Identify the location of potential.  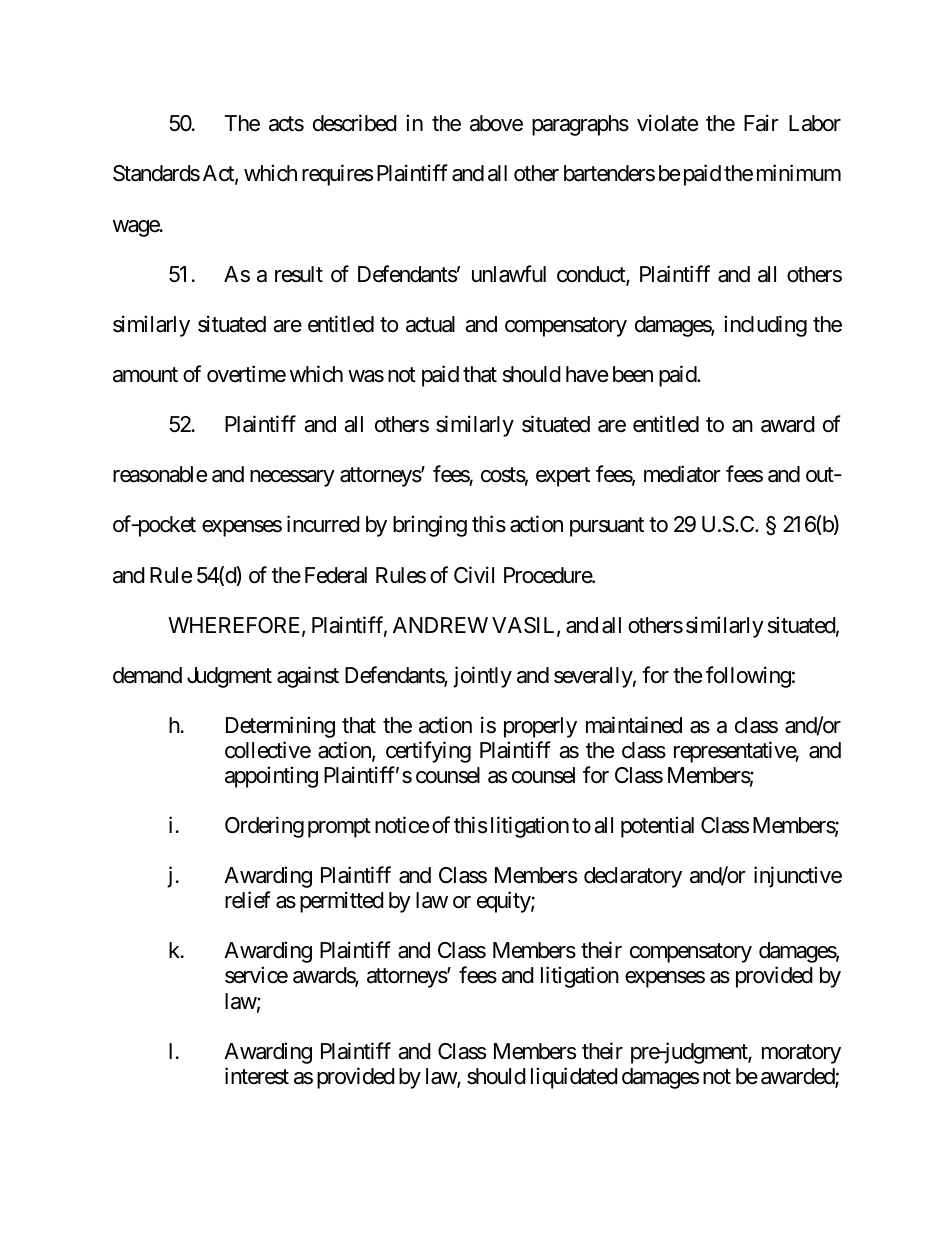
(657, 827).
